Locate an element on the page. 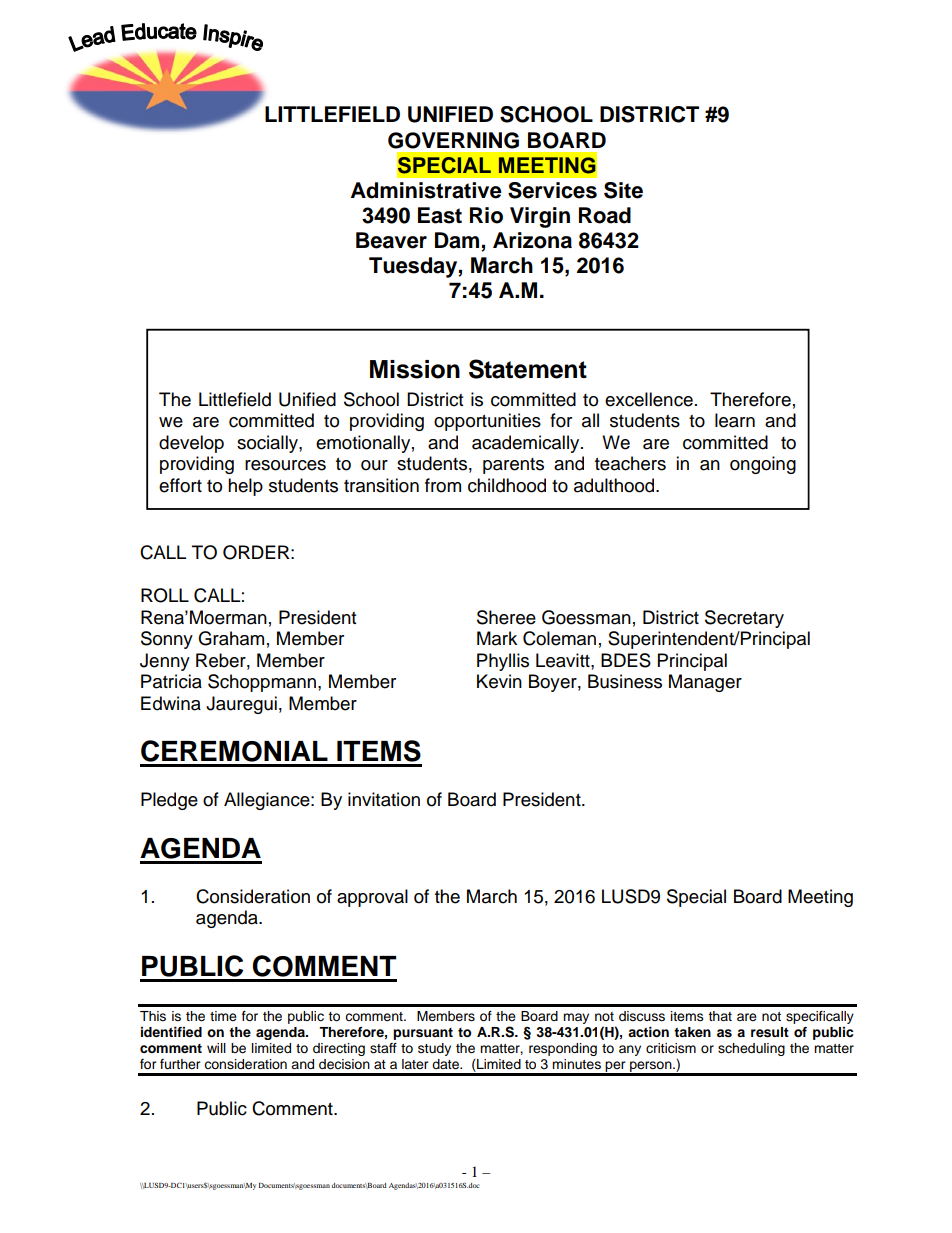  Manager is located at coordinates (705, 683).
